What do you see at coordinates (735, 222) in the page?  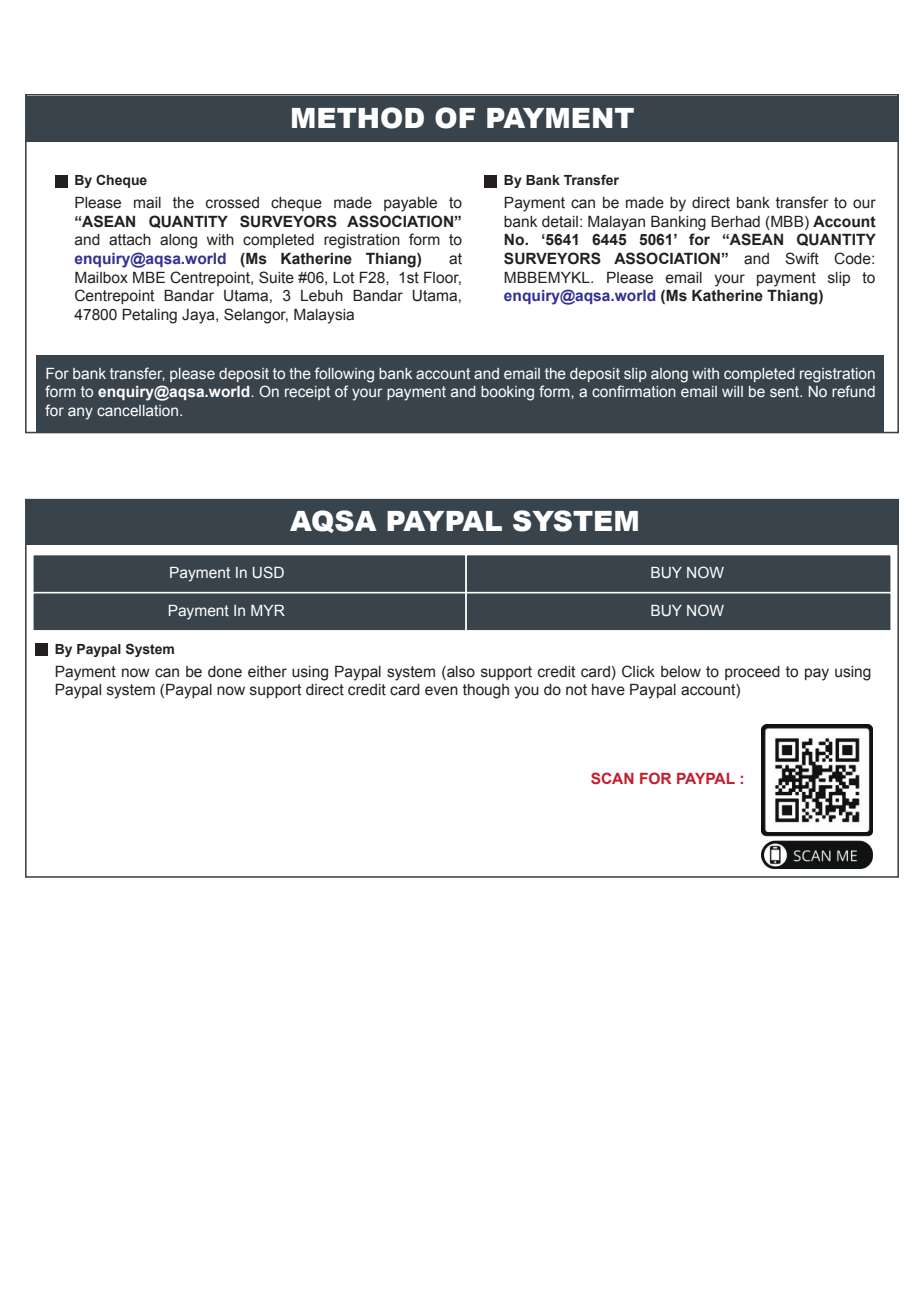 I see `Berhad` at bounding box center [735, 222].
